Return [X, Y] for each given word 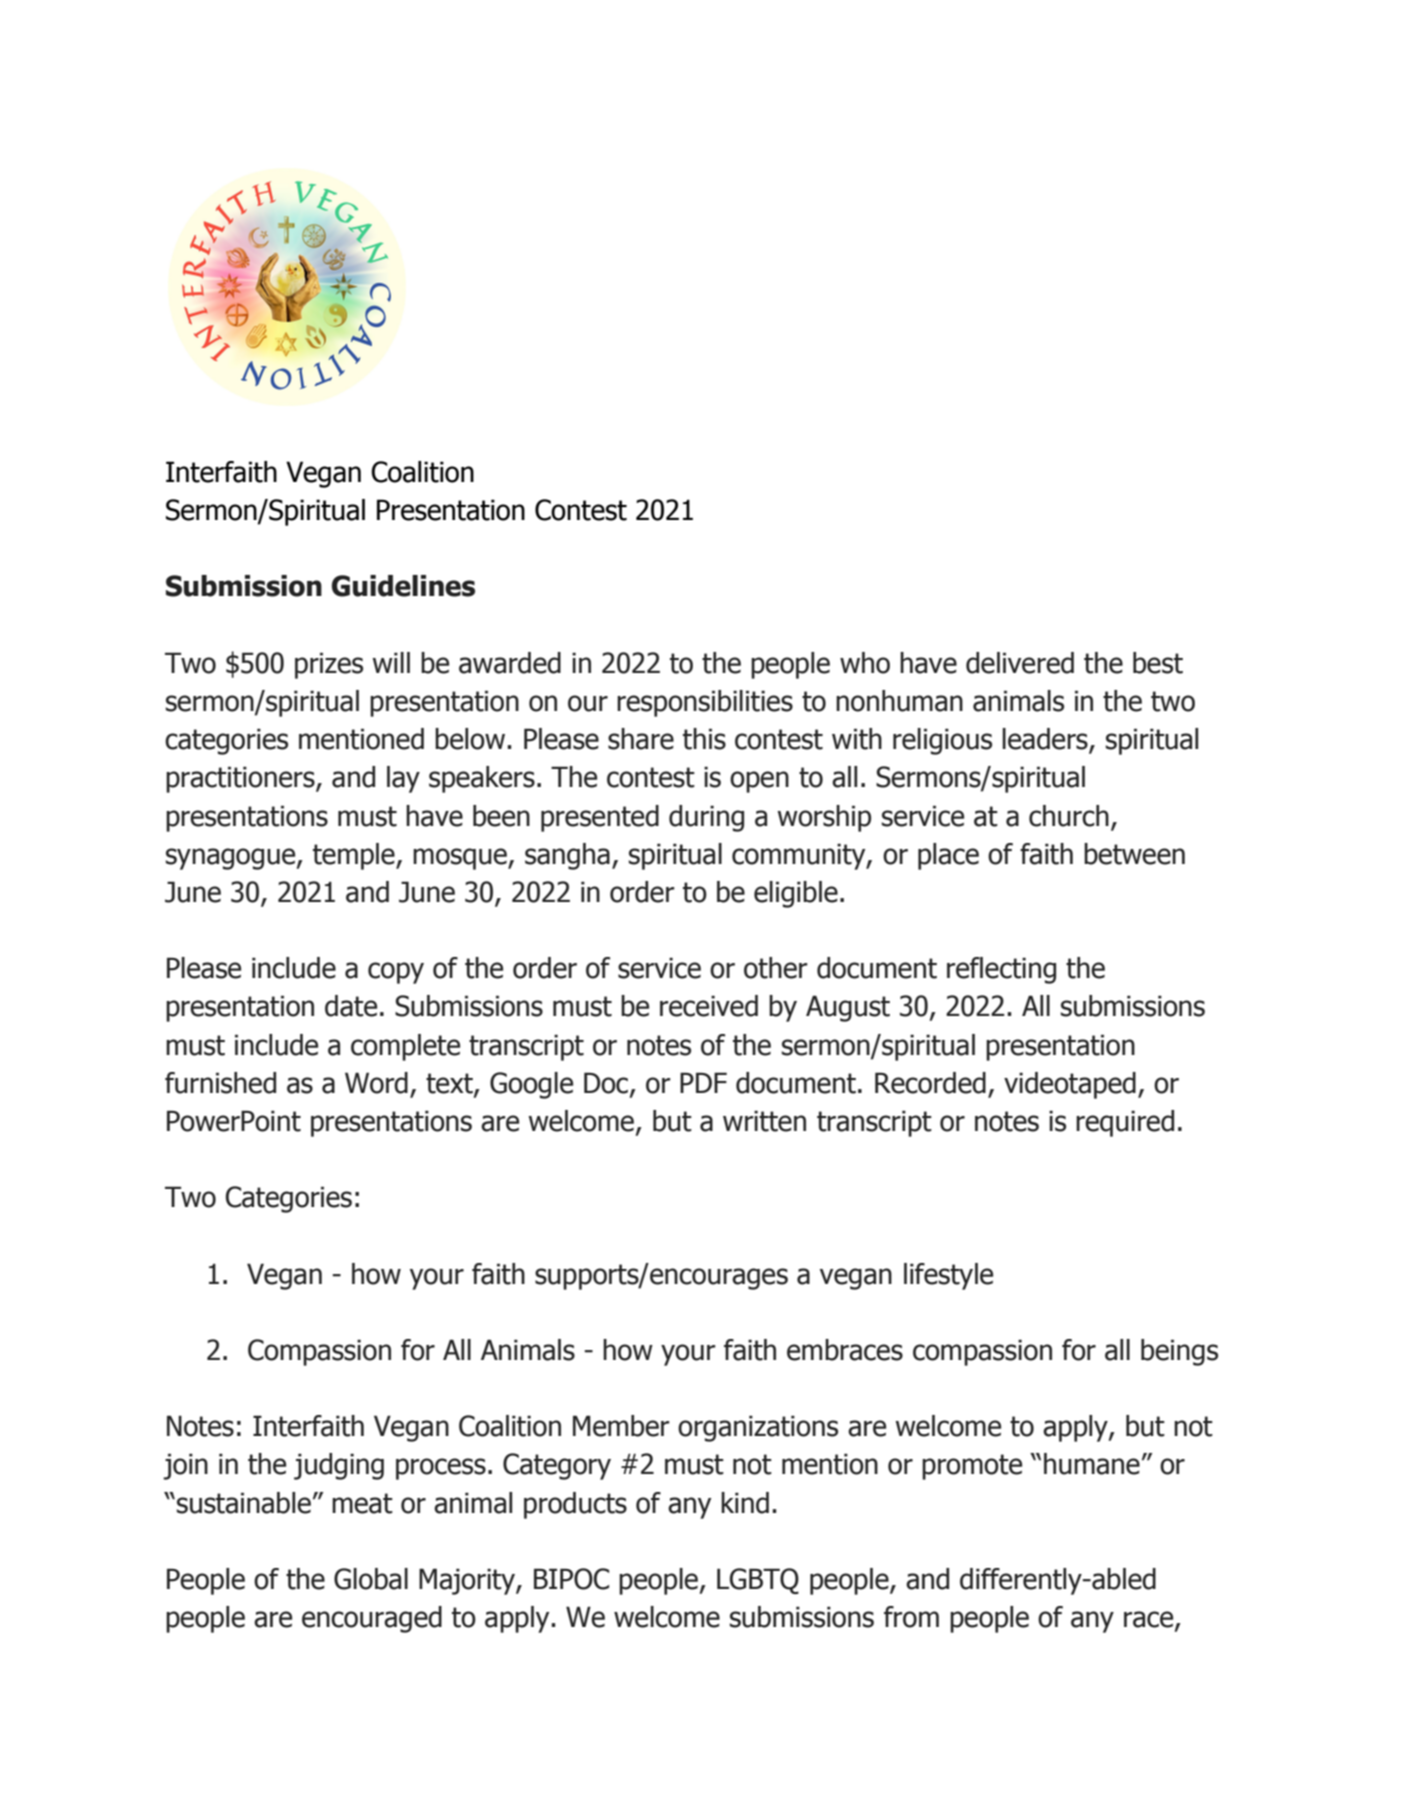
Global [371, 1579]
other [776, 968]
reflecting [1001, 970]
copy [396, 973]
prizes [329, 665]
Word [376, 1083]
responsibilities [705, 703]
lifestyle [948, 1276]
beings [1179, 1352]
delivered [1020, 663]
